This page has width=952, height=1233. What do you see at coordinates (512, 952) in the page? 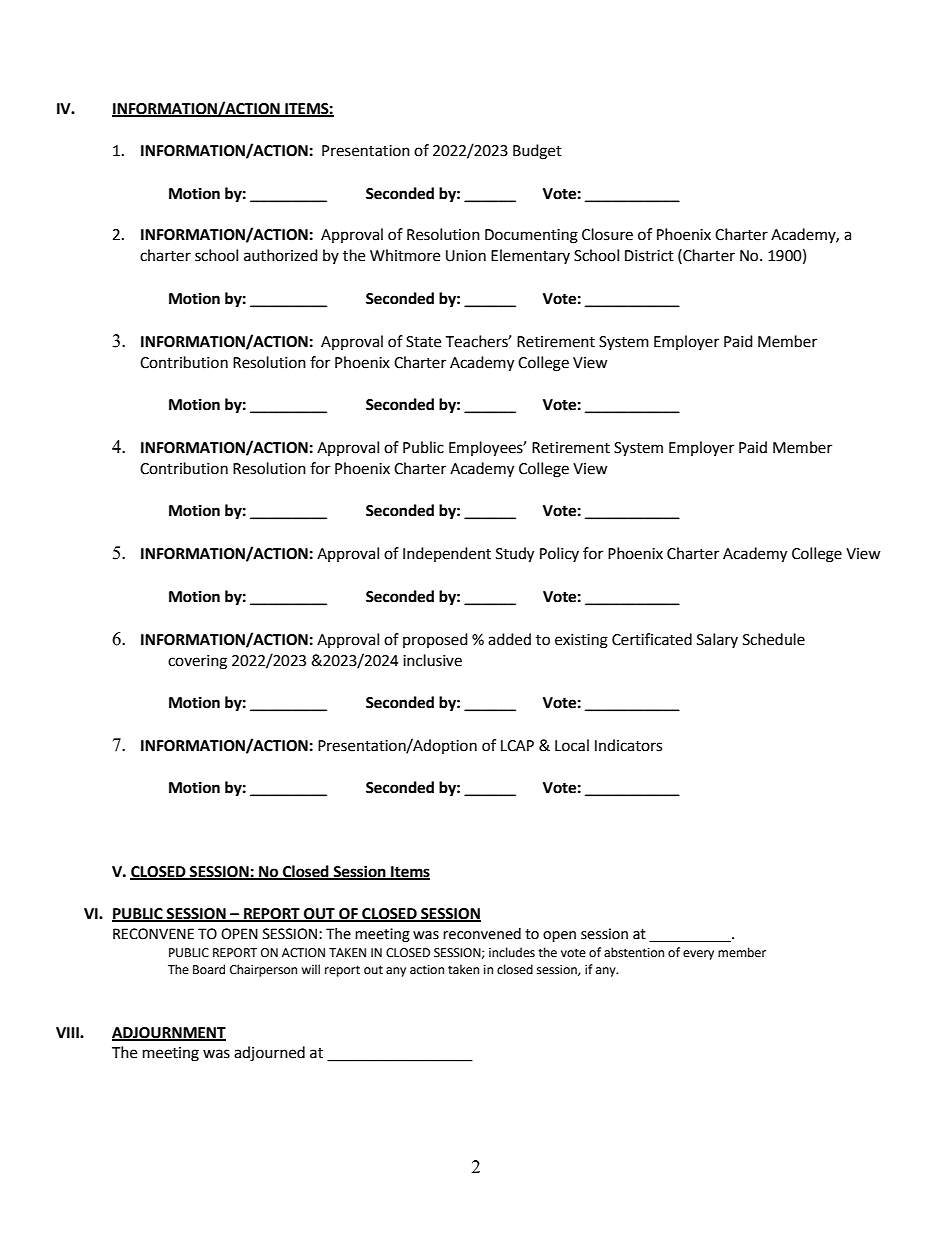
I see `includes` at bounding box center [512, 952].
